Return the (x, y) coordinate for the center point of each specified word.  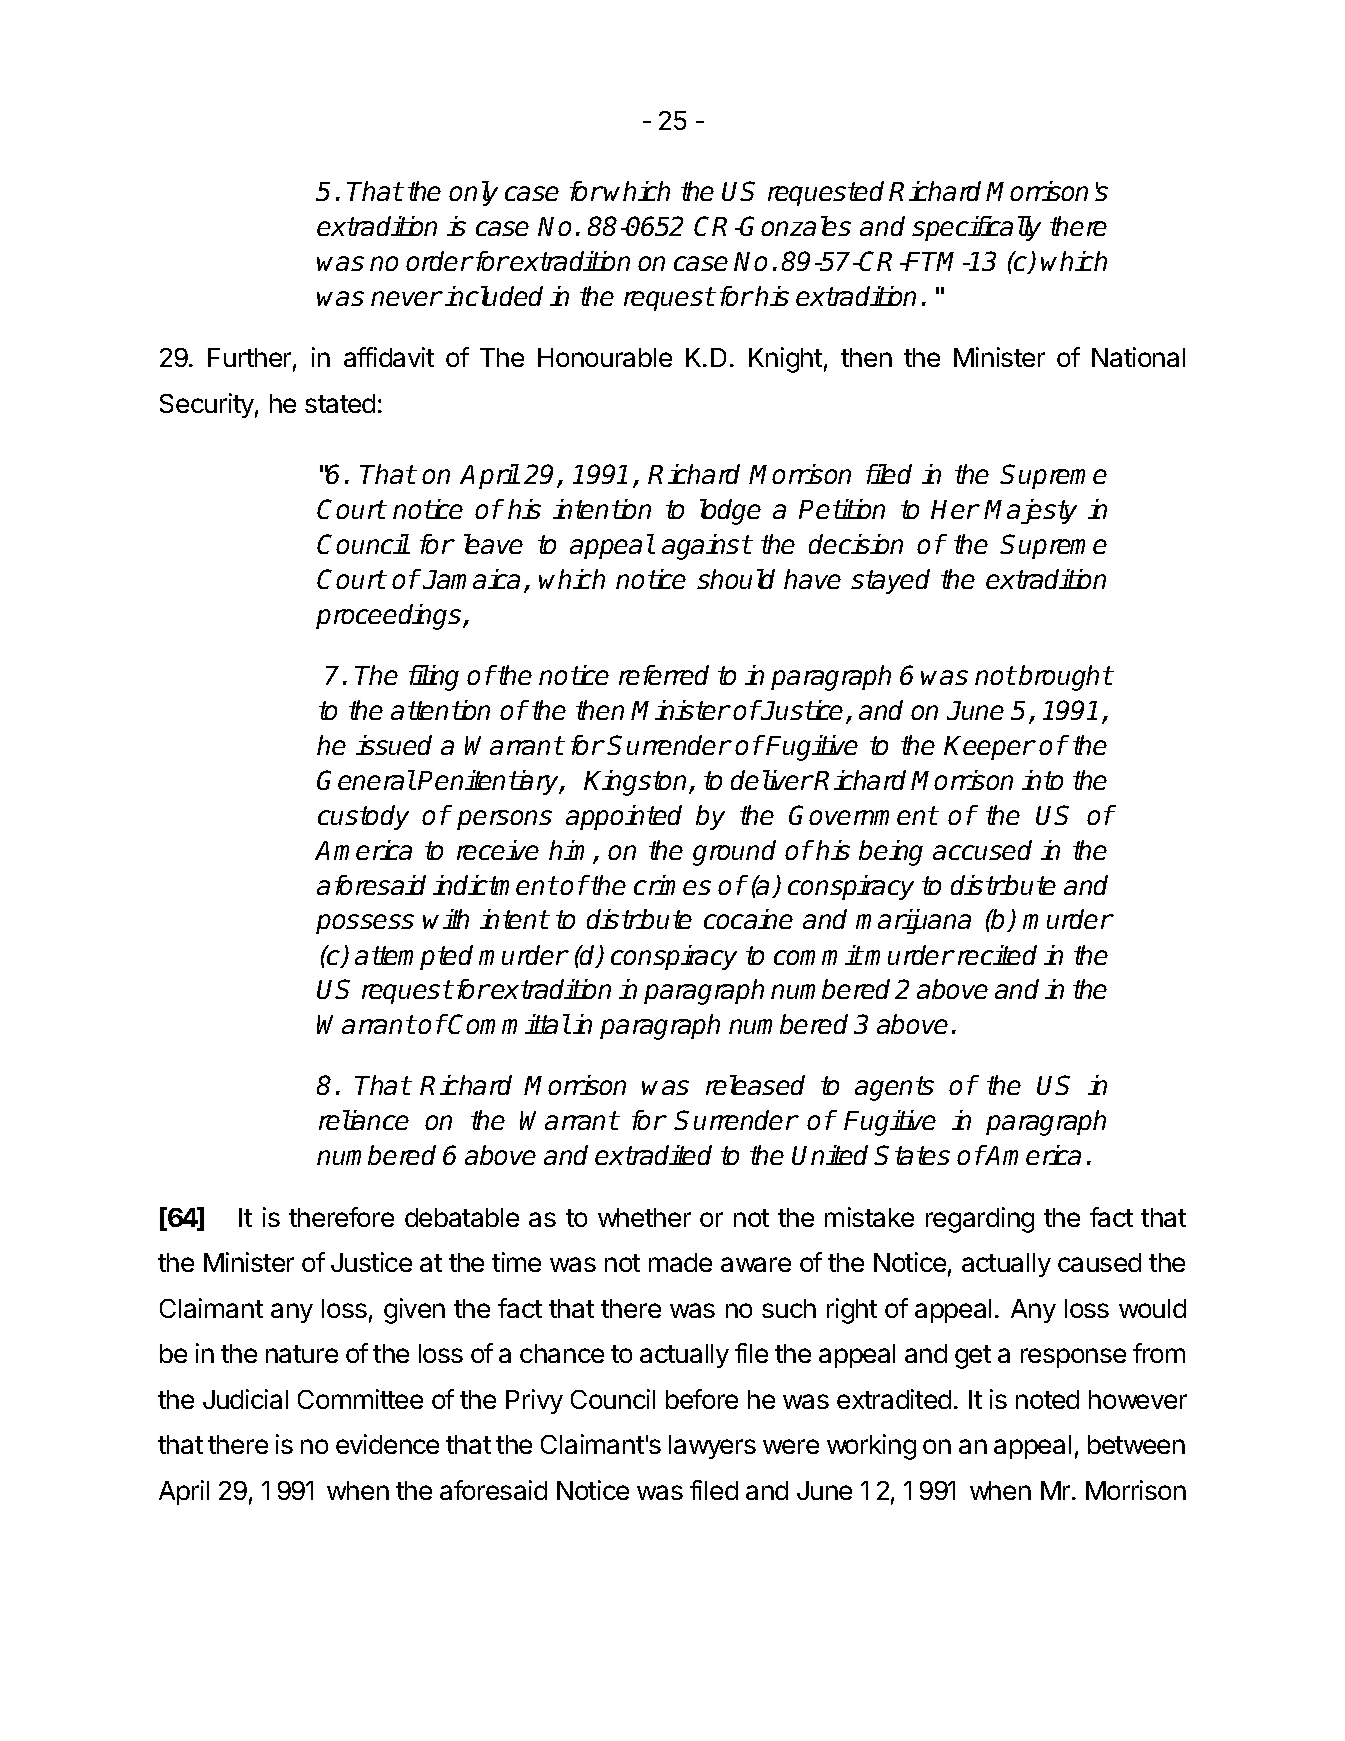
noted (1047, 1399)
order (439, 261)
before (702, 1399)
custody (363, 817)
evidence (387, 1444)
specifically (976, 228)
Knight (785, 360)
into (1042, 780)
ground (734, 853)
